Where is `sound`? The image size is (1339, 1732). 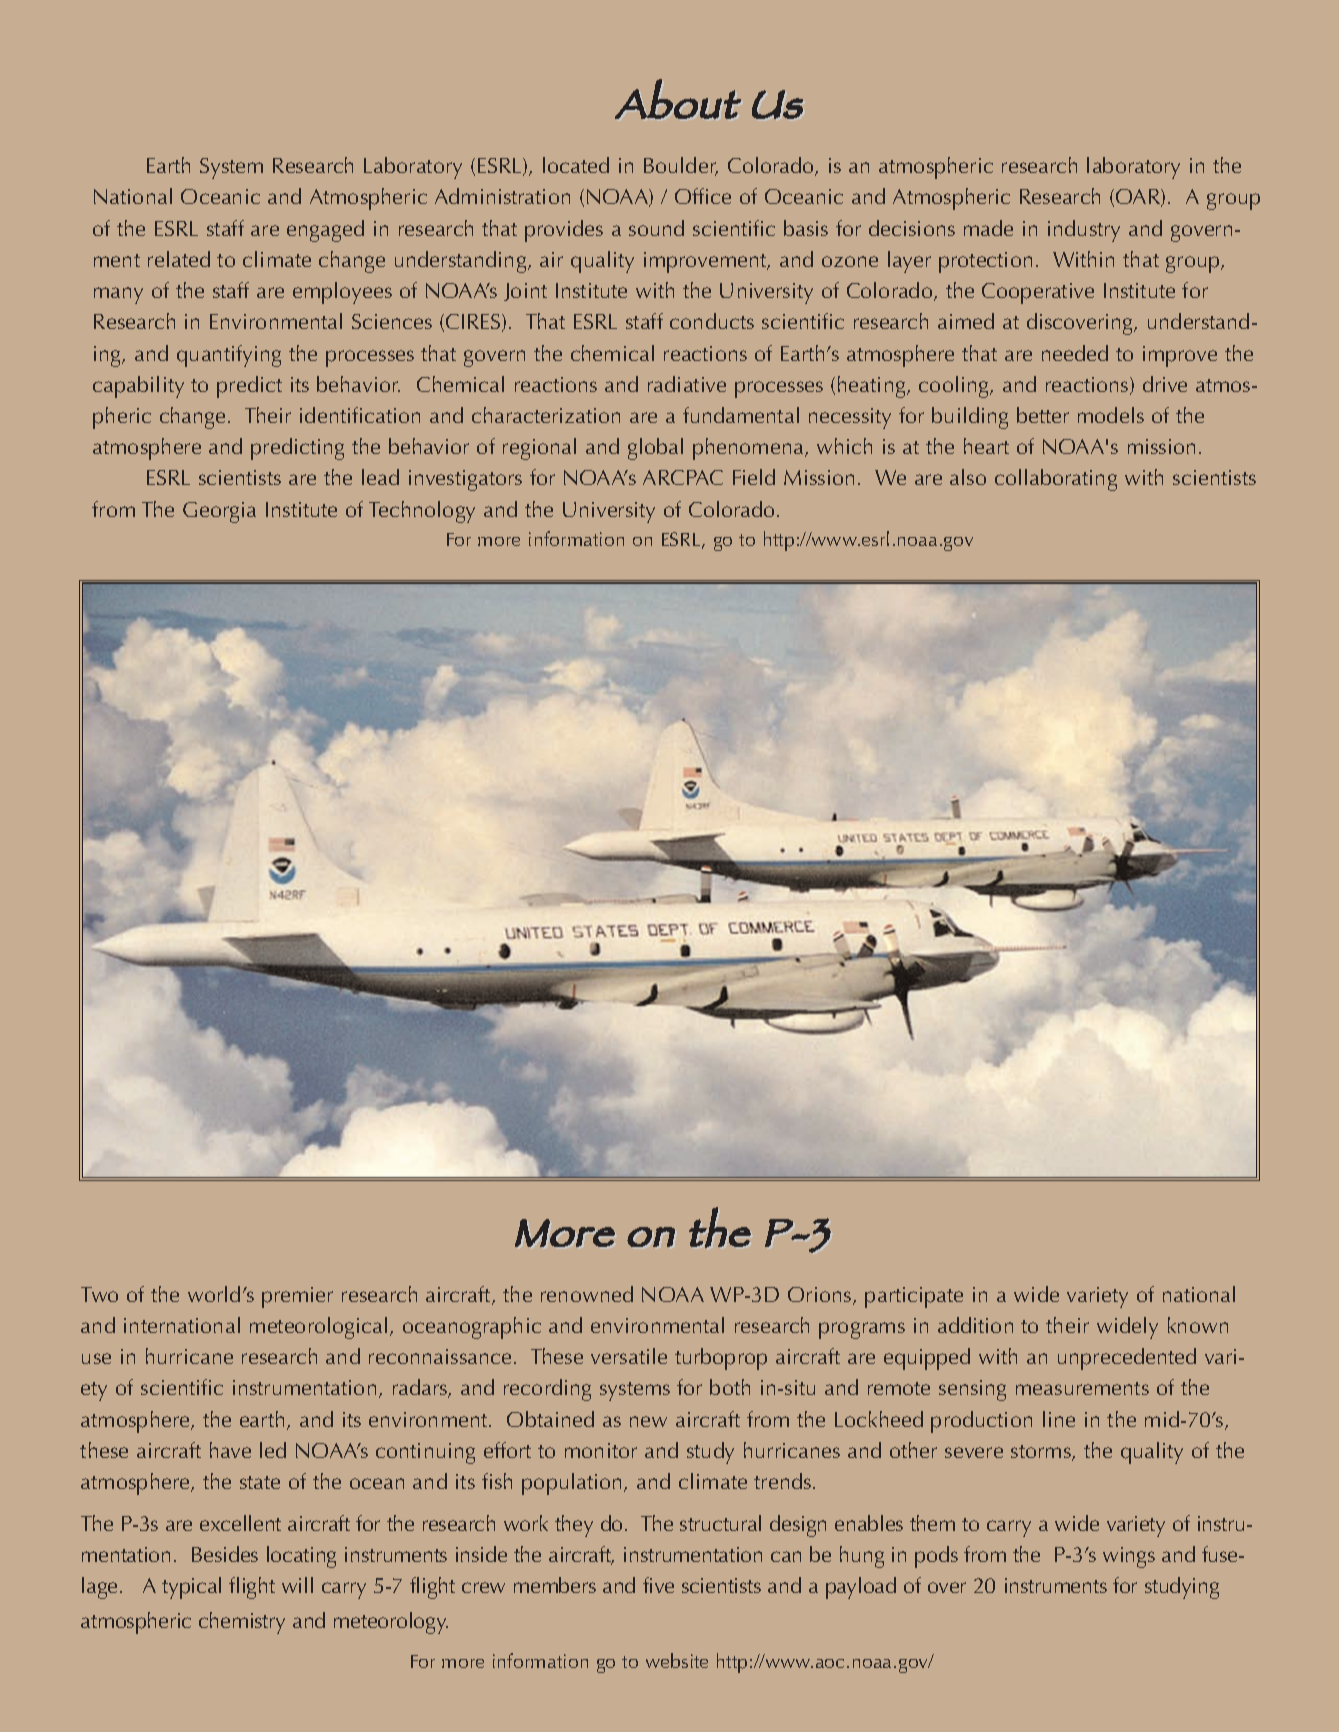
sound is located at coordinates (656, 228).
